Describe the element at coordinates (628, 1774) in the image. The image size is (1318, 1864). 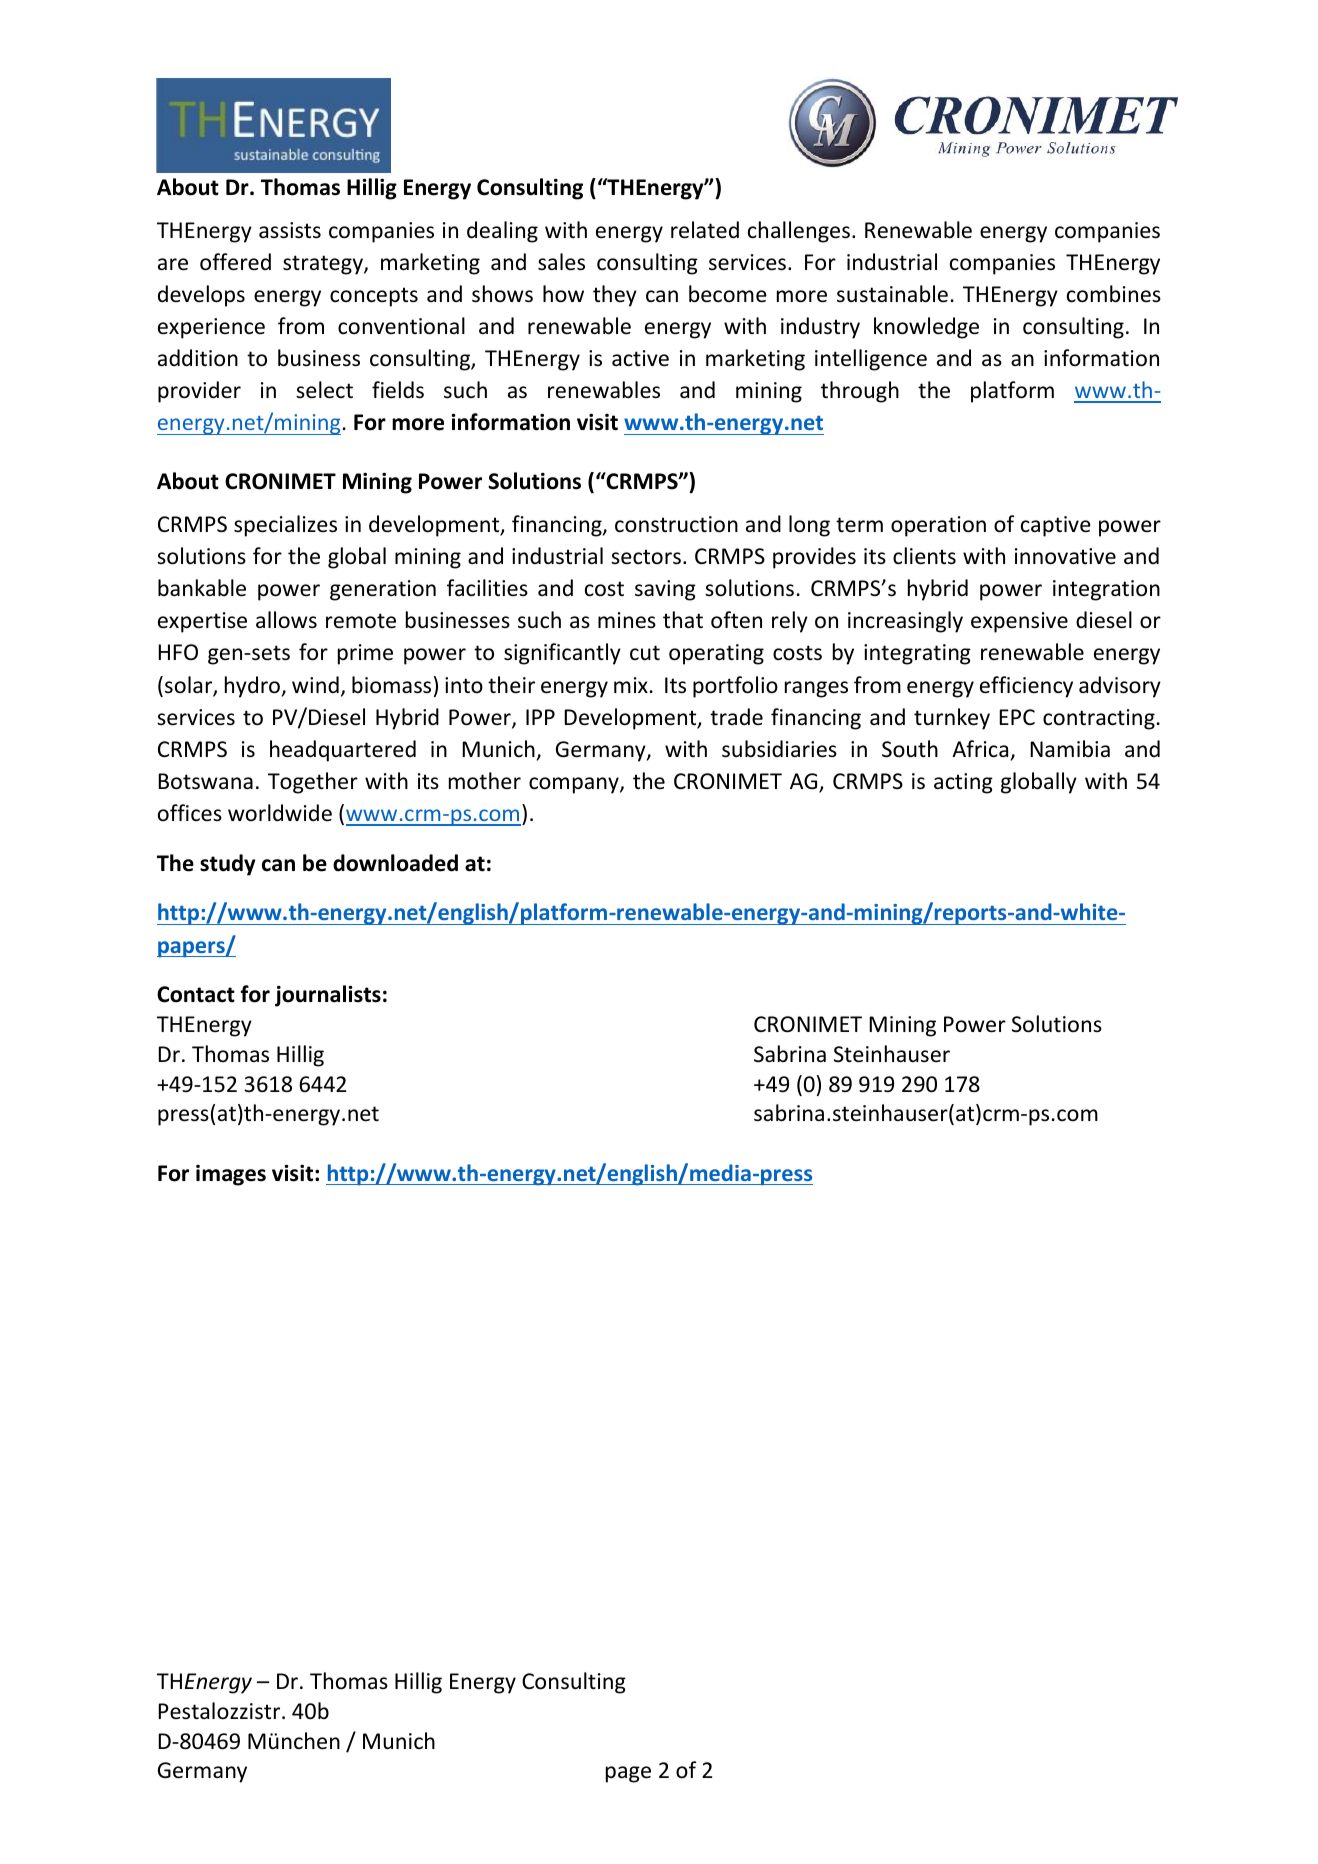
I see `page` at that location.
